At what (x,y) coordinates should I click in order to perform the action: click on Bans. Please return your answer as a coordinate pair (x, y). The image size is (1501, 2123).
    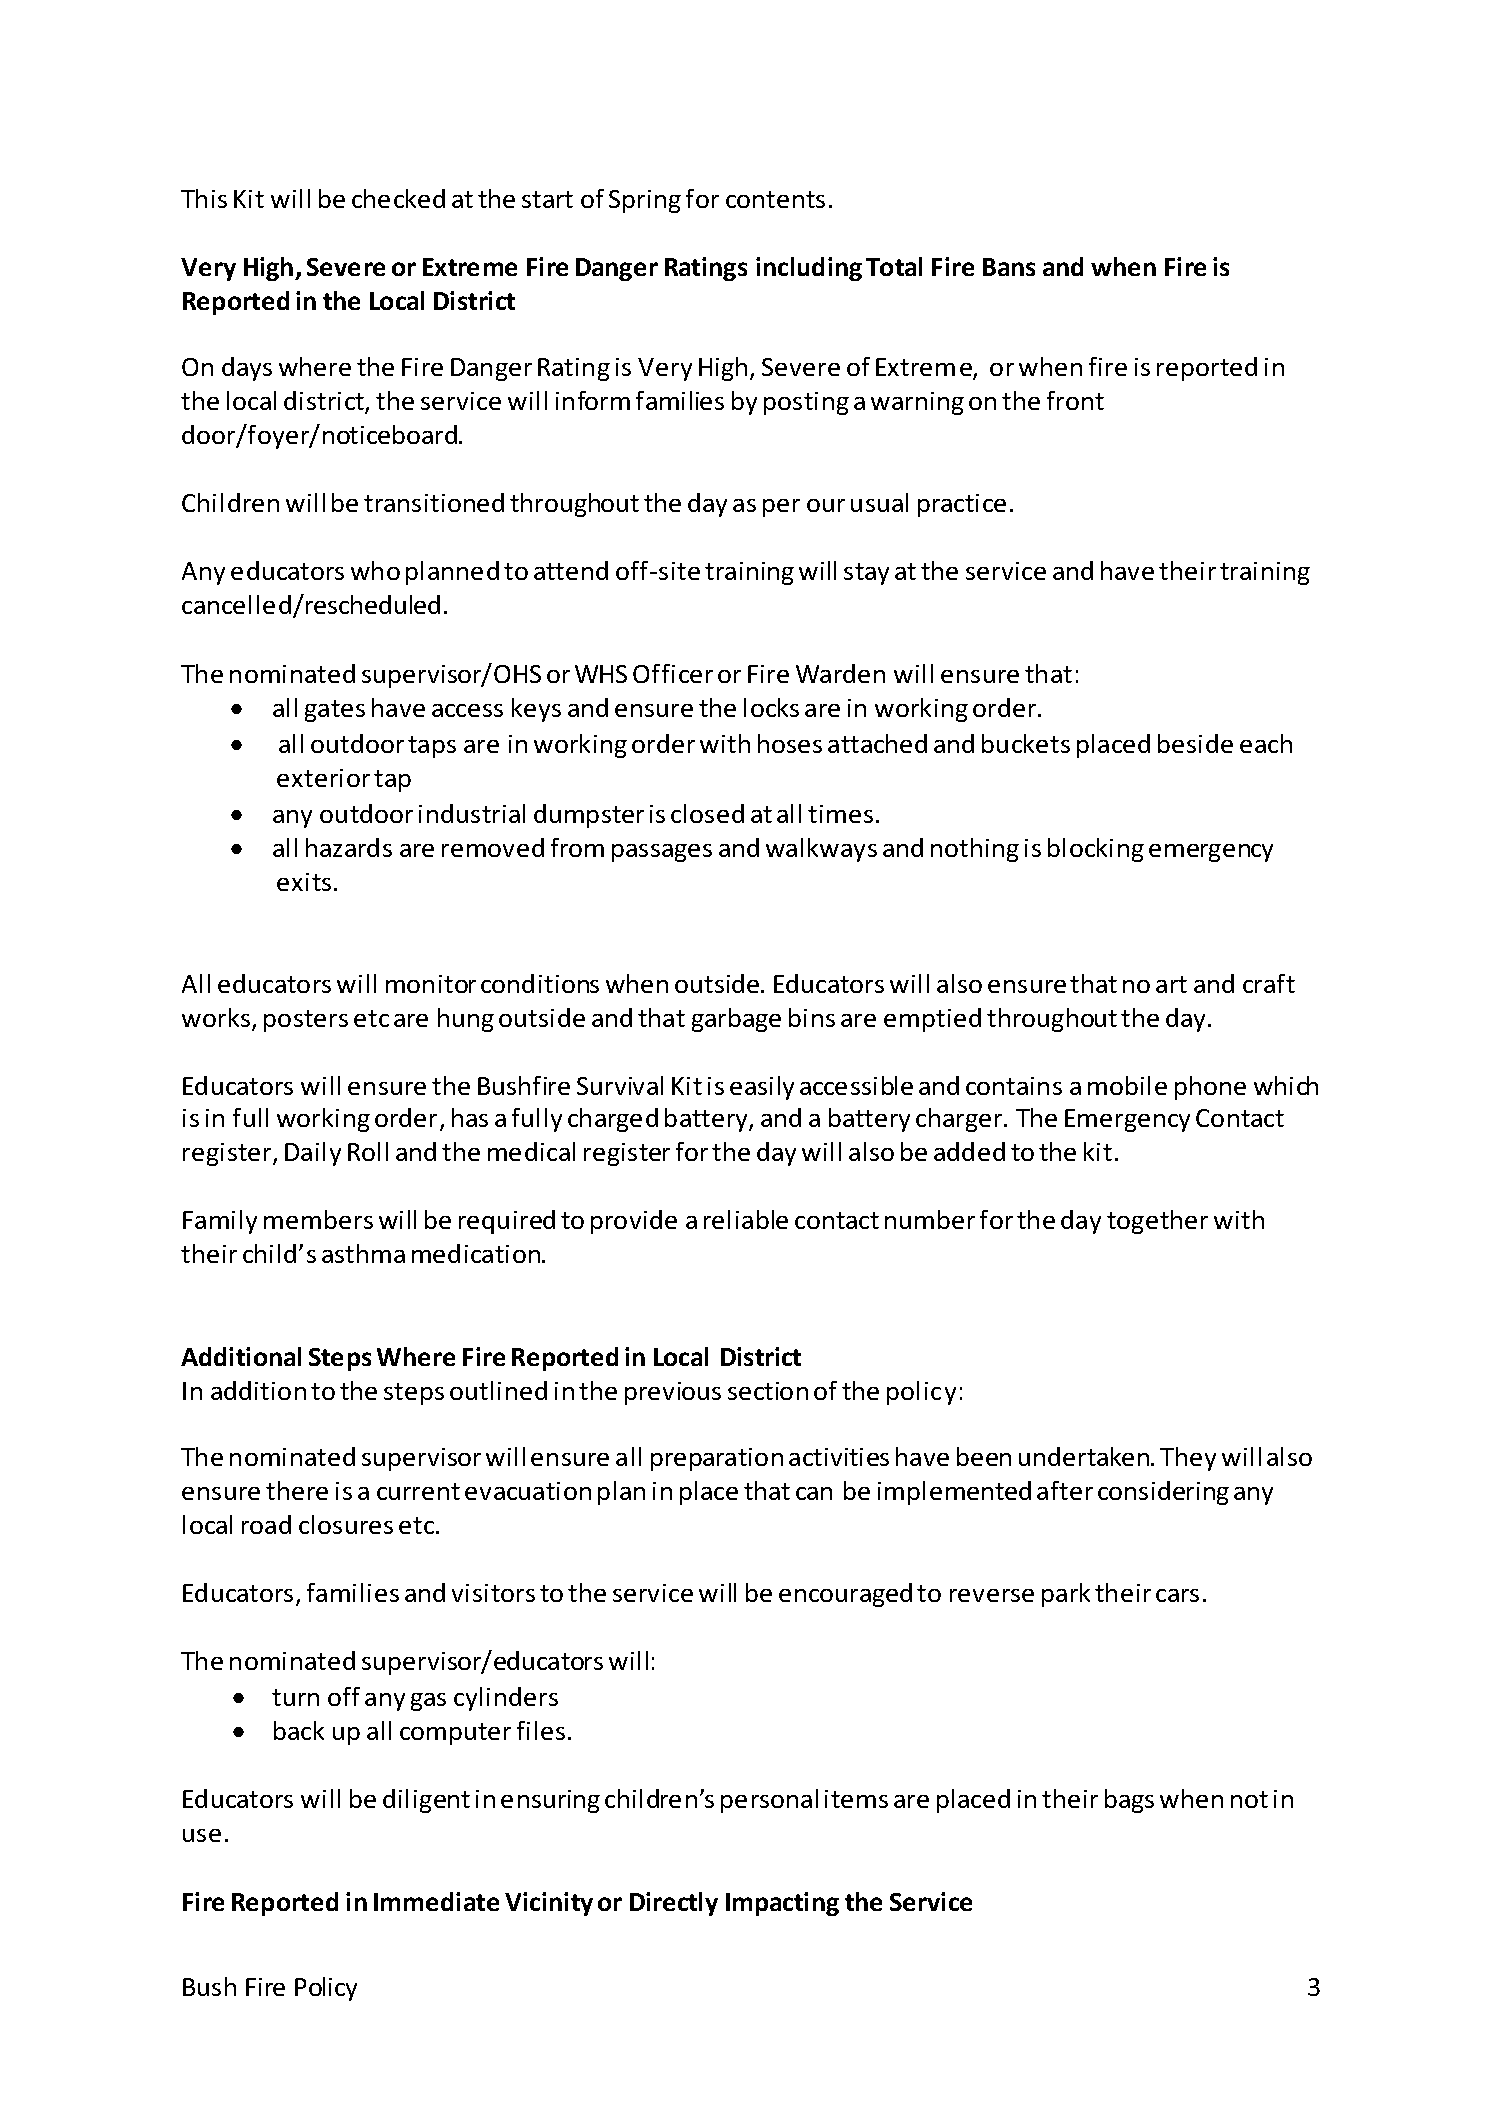
    Looking at the image, I should click on (1009, 267).
